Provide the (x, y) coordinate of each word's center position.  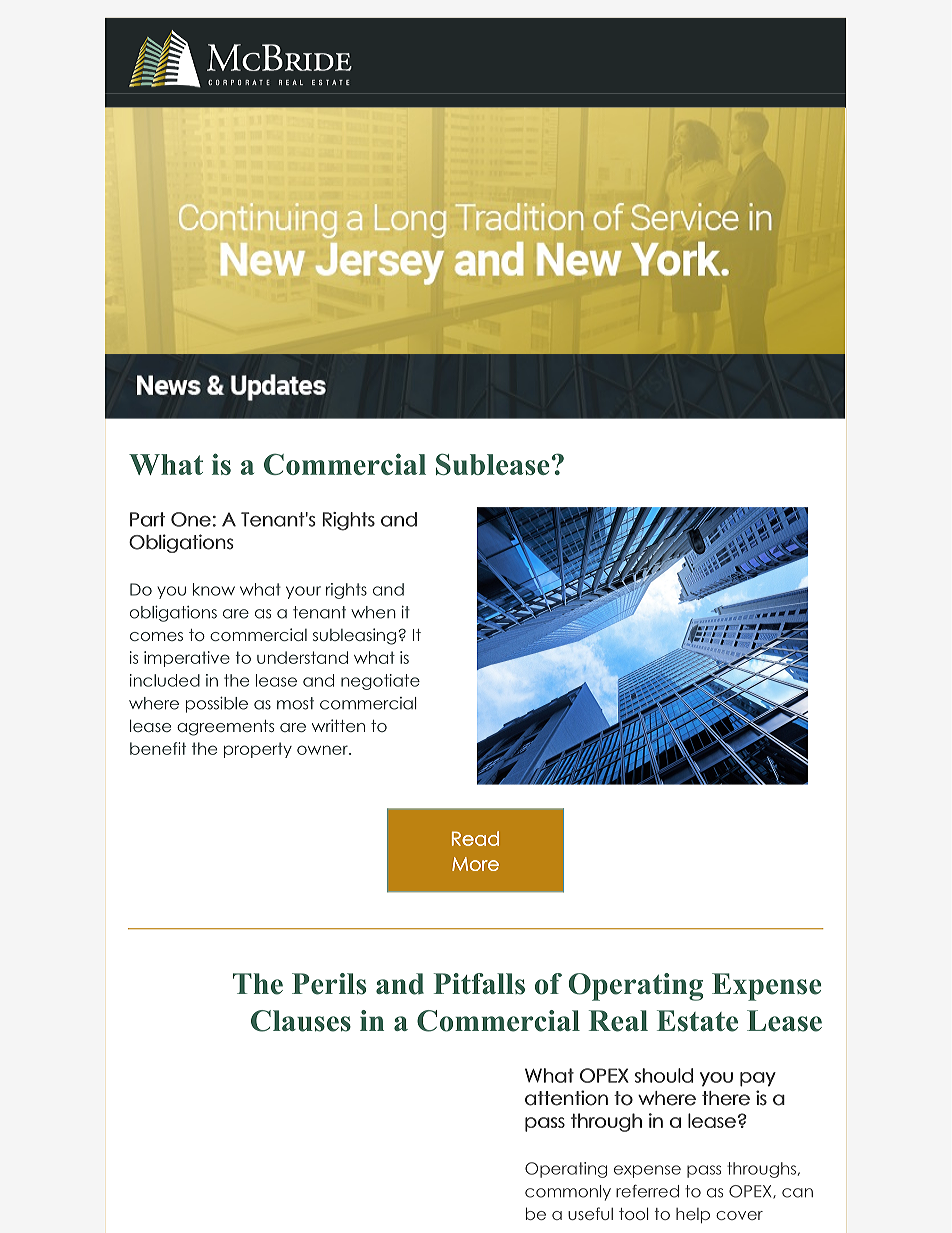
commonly (568, 1193)
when (373, 612)
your (303, 592)
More (475, 864)
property (258, 750)
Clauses (301, 1021)
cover (739, 1215)
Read (475, 838)
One (191, 519)
